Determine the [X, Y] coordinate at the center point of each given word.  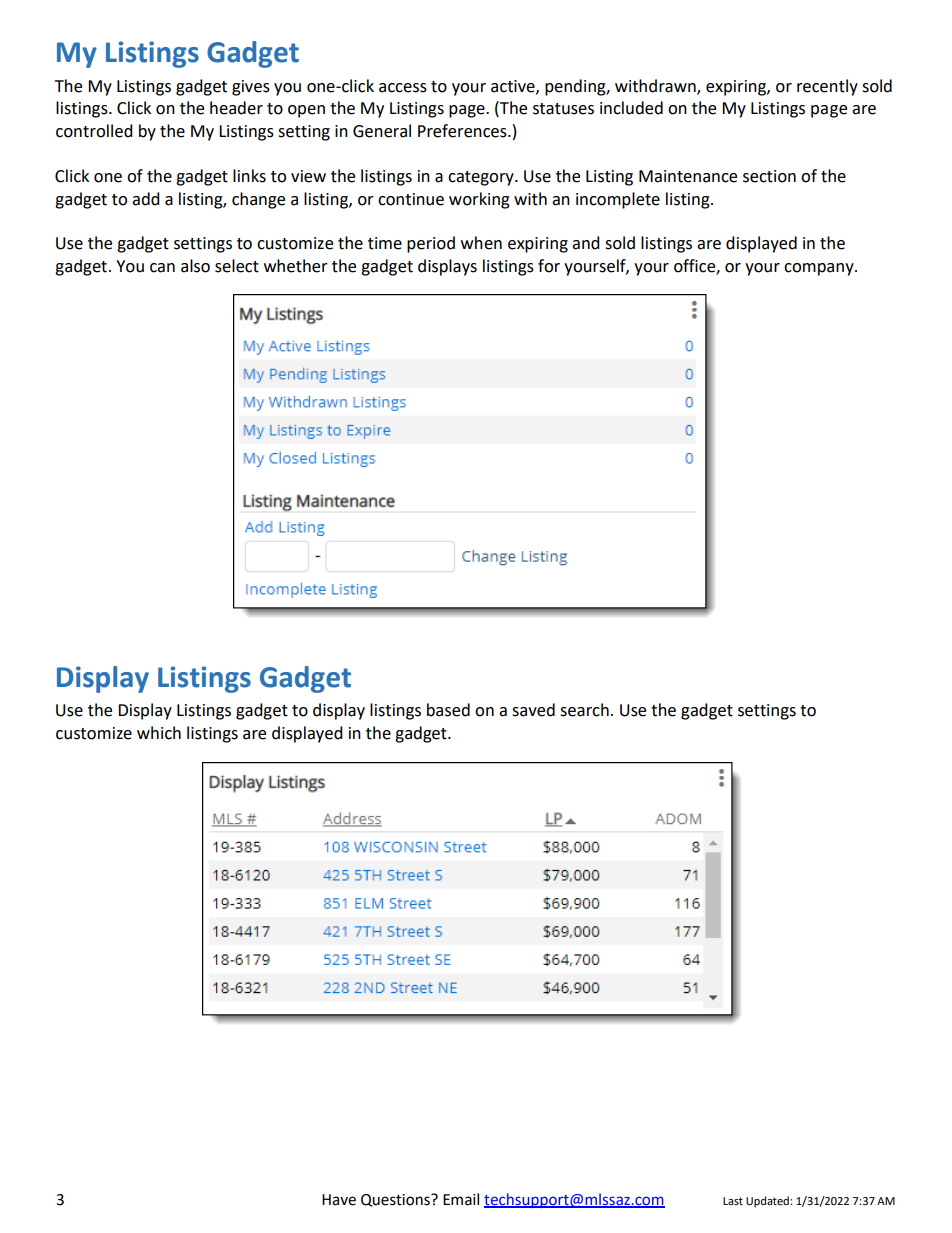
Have [339, 1200]
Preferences [463, 131]
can [162, 268]
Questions [396, 1200]
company [820, 269]
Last [733, 1201]
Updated [768, 1202]
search [584, 710]
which [159, 733]
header [236, 108]
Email [461, 1199]
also [195, 266]
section [769, 176]
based [448, 710]
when [481, 243]
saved [533, 710]
